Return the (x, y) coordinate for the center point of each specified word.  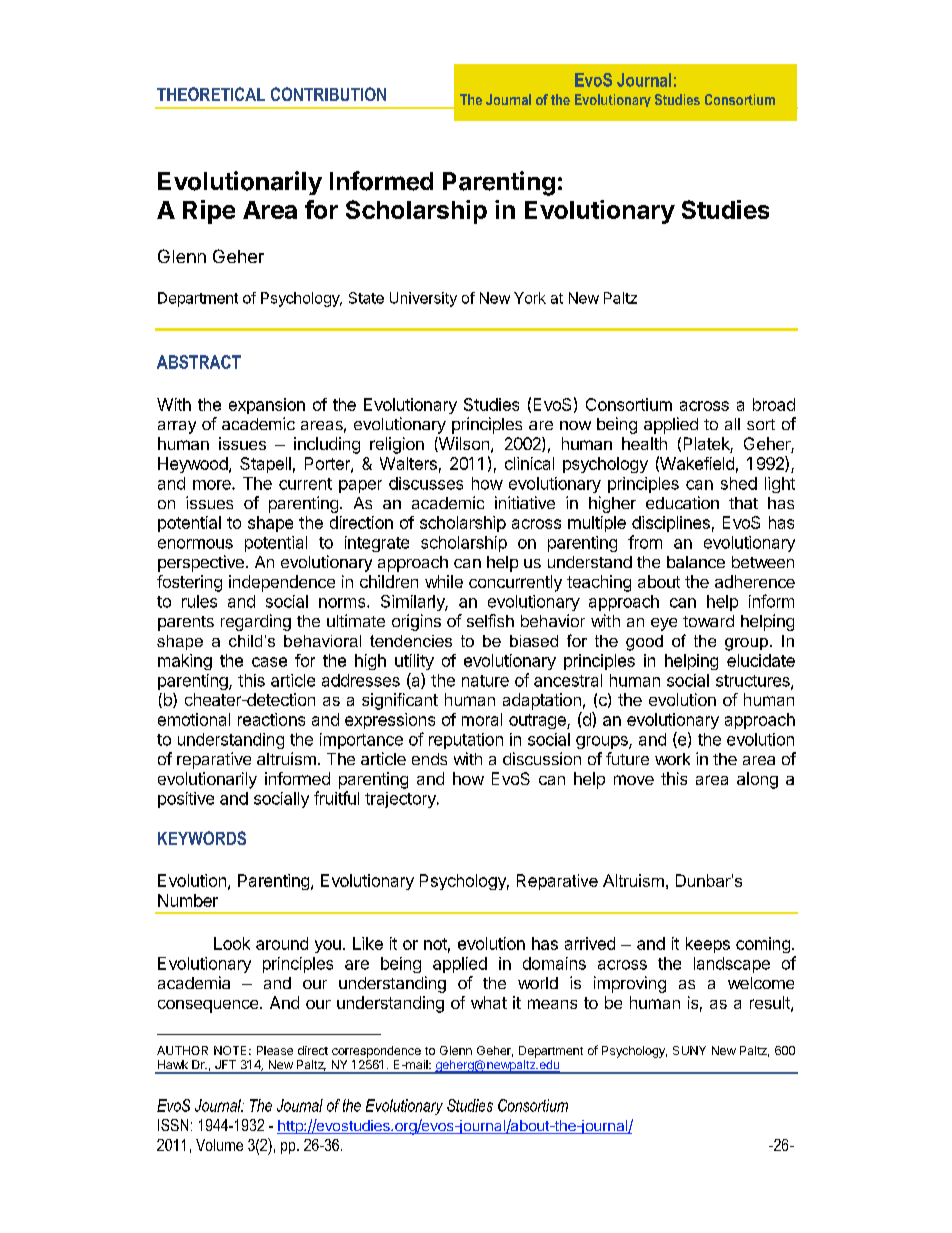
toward (708, 621)
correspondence (376, 1052)
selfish (490, 620)
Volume (219, 1145)
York (530, 298)
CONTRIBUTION (328, 94)
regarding (256, 622)
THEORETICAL (211, 94)
